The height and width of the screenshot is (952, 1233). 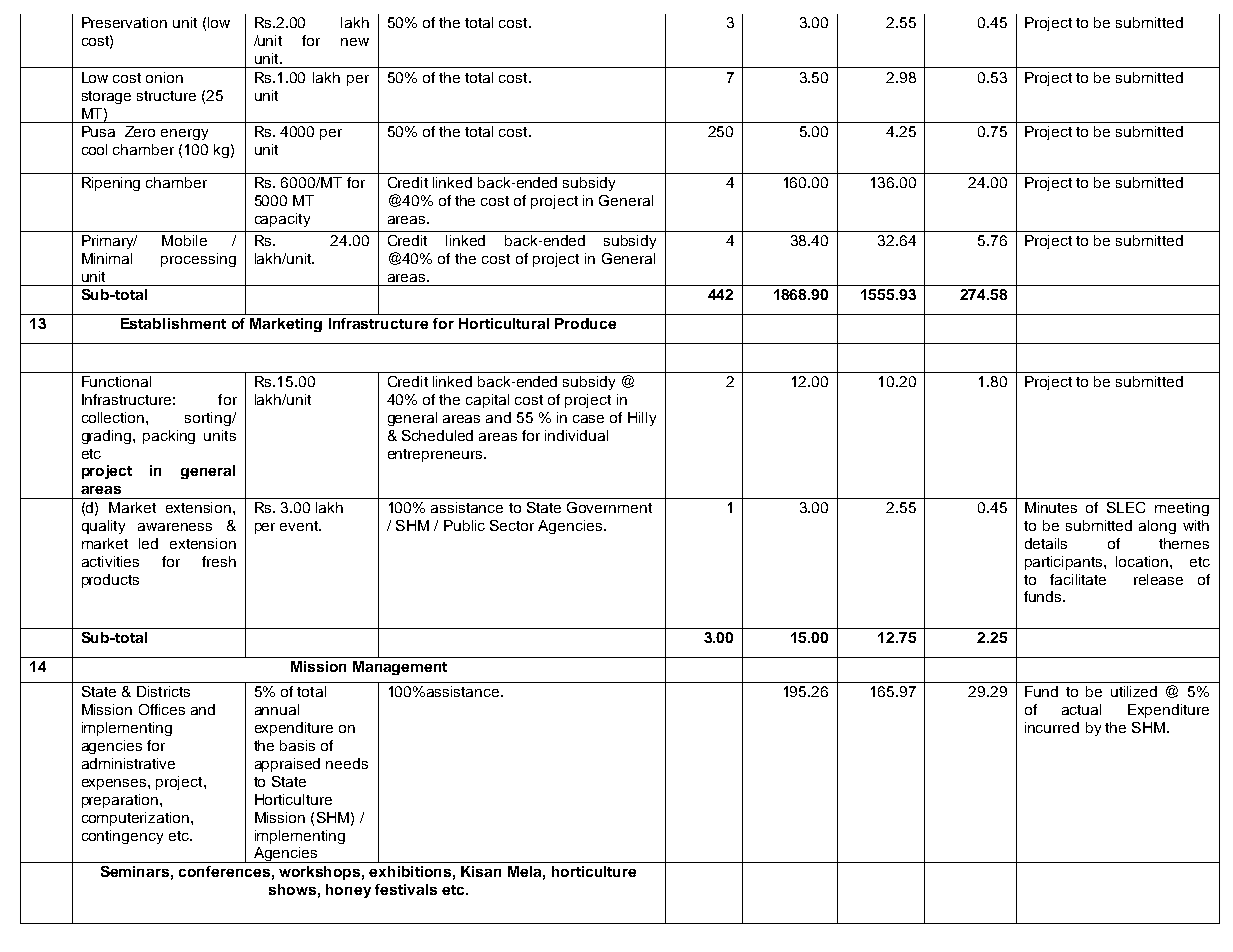 What do you see at coordinates (1052, 727) in the screenshot?
I see `incurred` at bounding box center [1052, 727].
